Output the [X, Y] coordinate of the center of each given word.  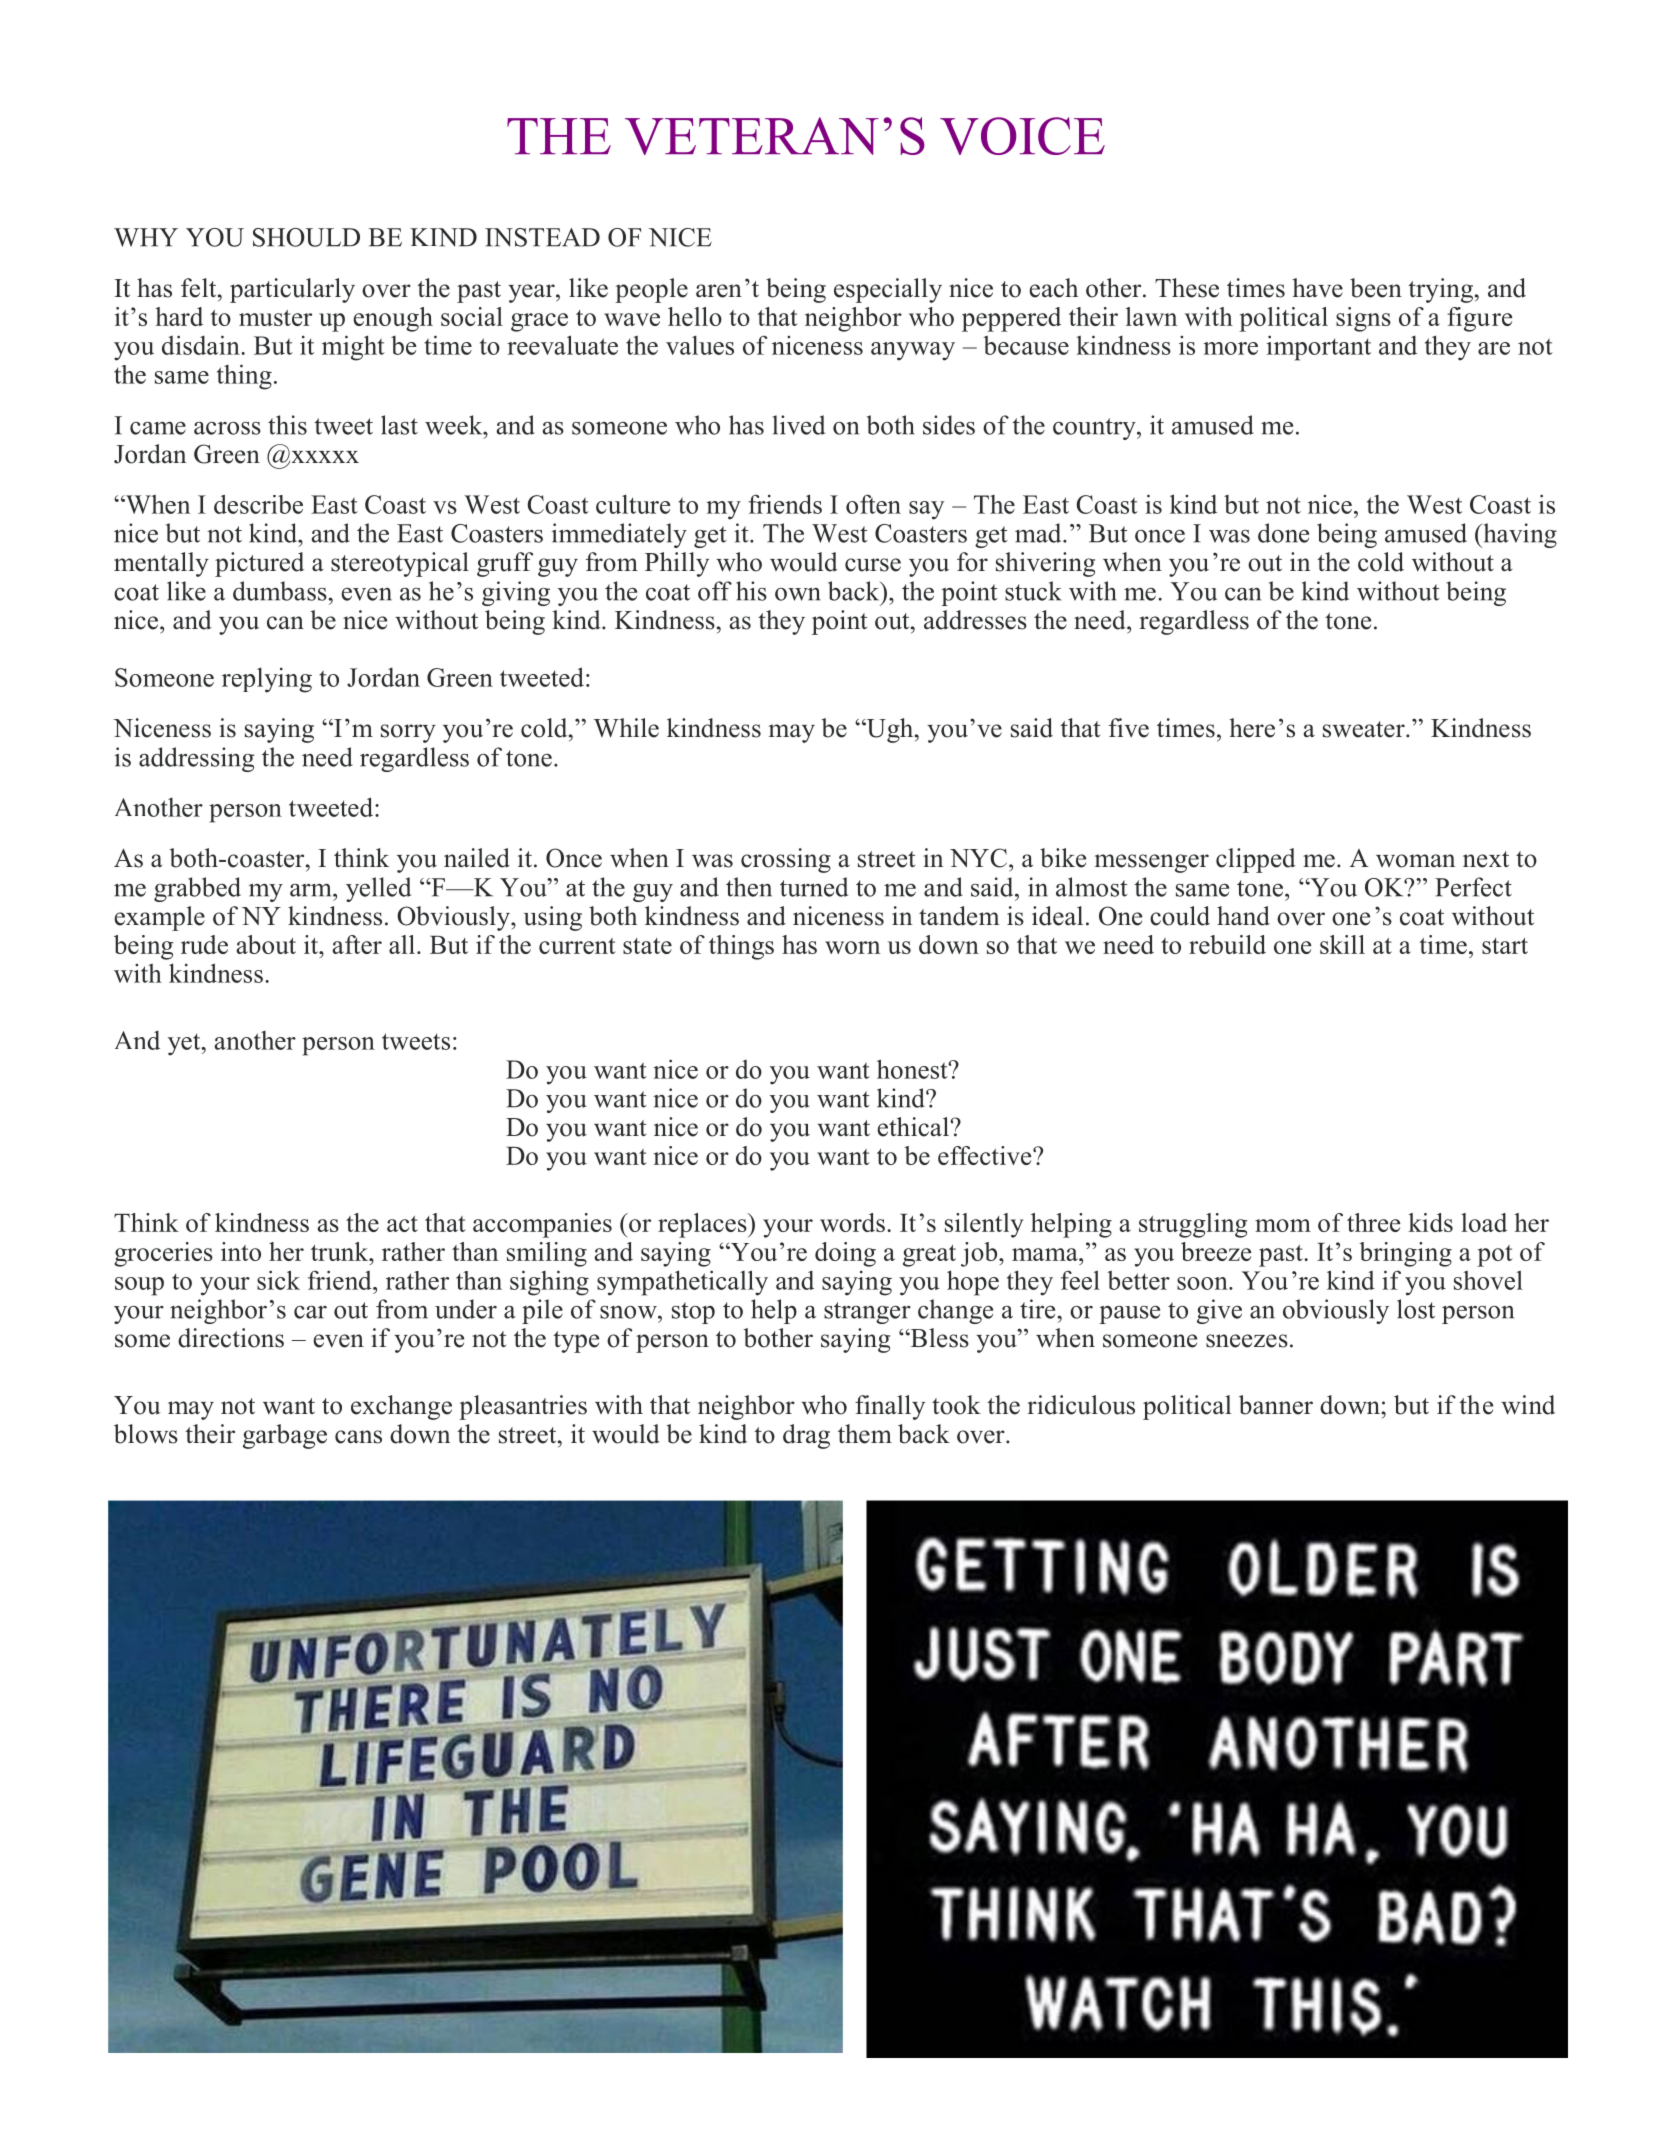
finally [890, 1407]
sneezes [1247, 1341]
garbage [285, 1436]
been [1376, 288]
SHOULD [306, 237]
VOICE [1022, 136]
